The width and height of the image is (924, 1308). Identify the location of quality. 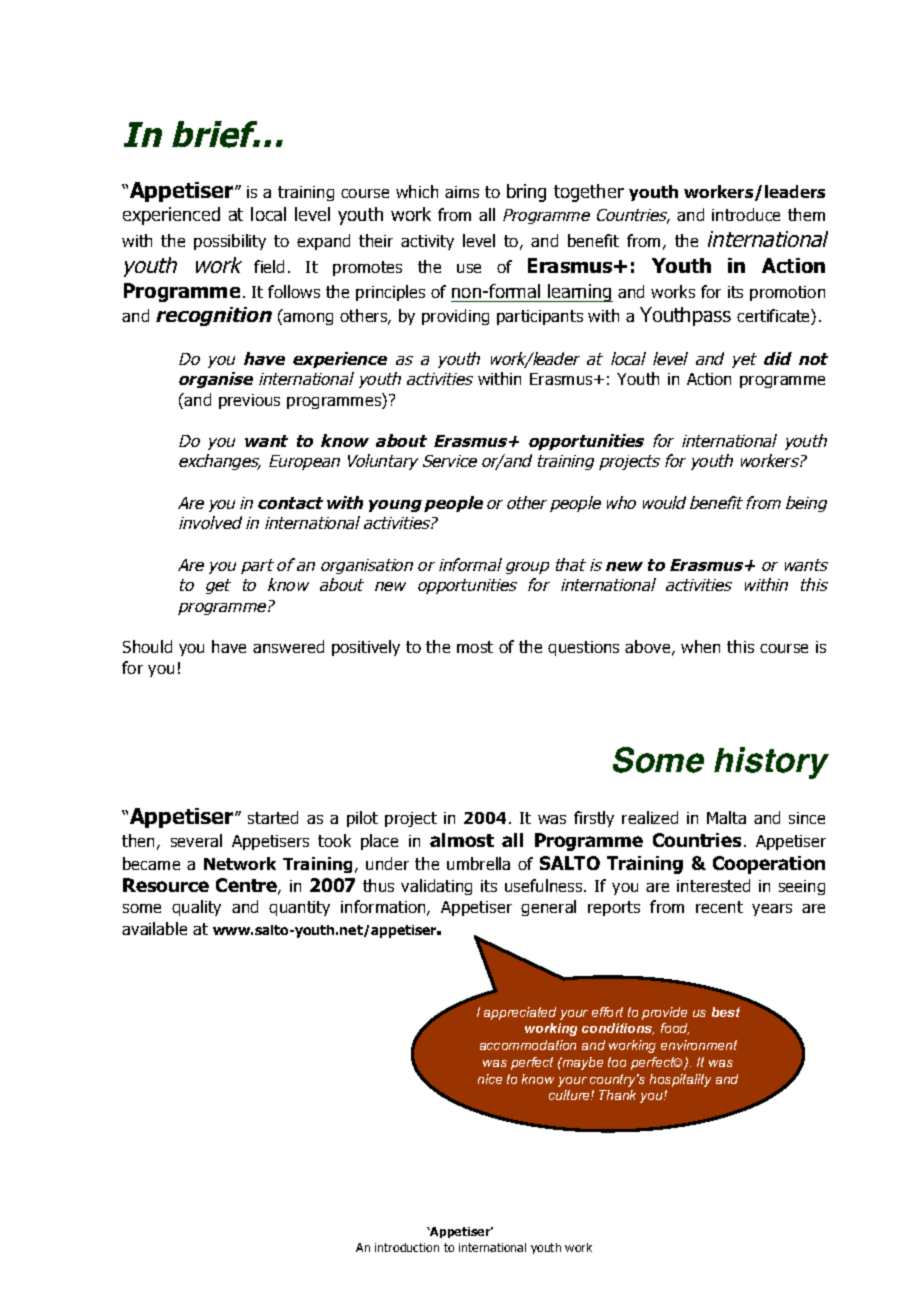
(196, 908).
